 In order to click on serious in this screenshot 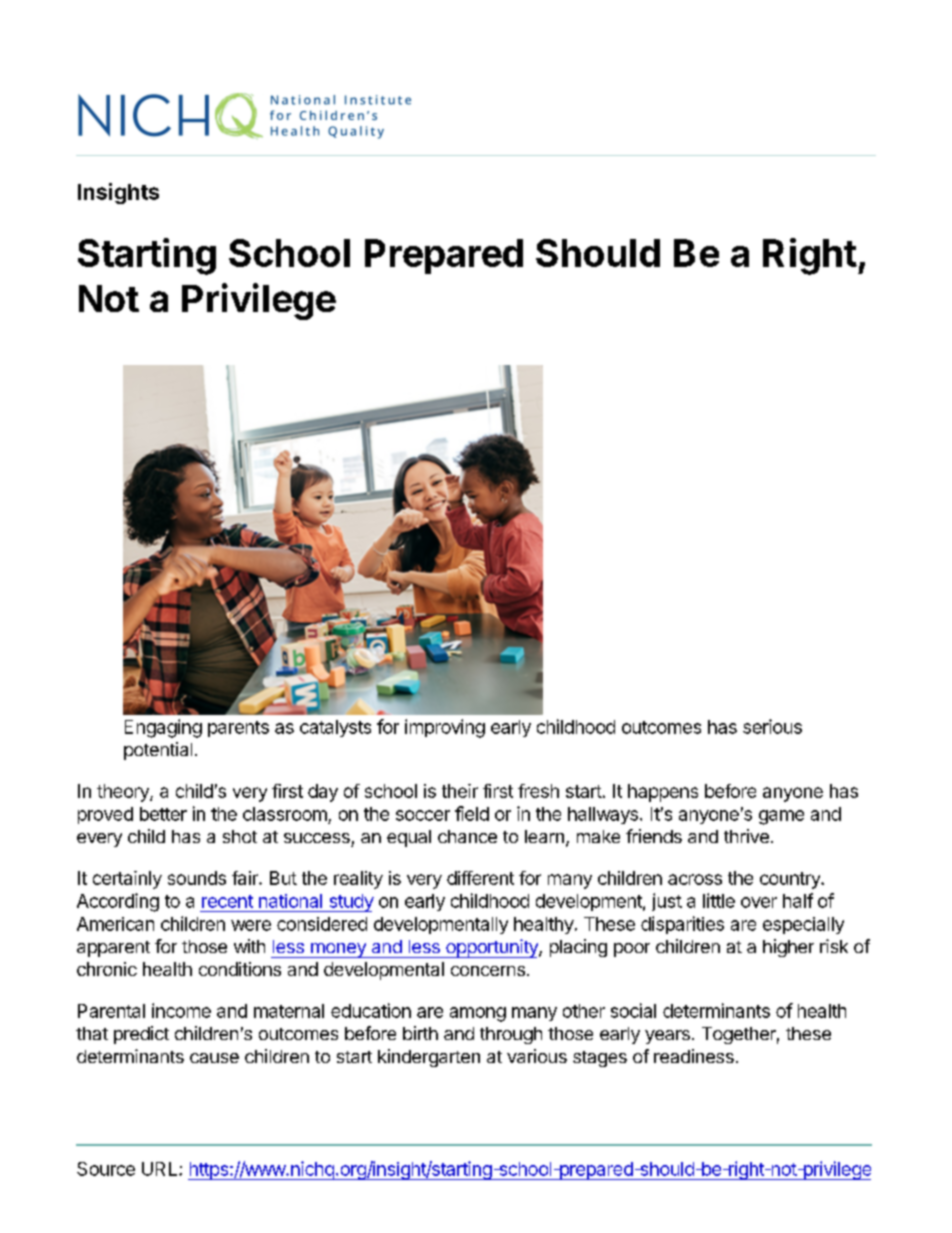, I will do `click(772, 726)`.
